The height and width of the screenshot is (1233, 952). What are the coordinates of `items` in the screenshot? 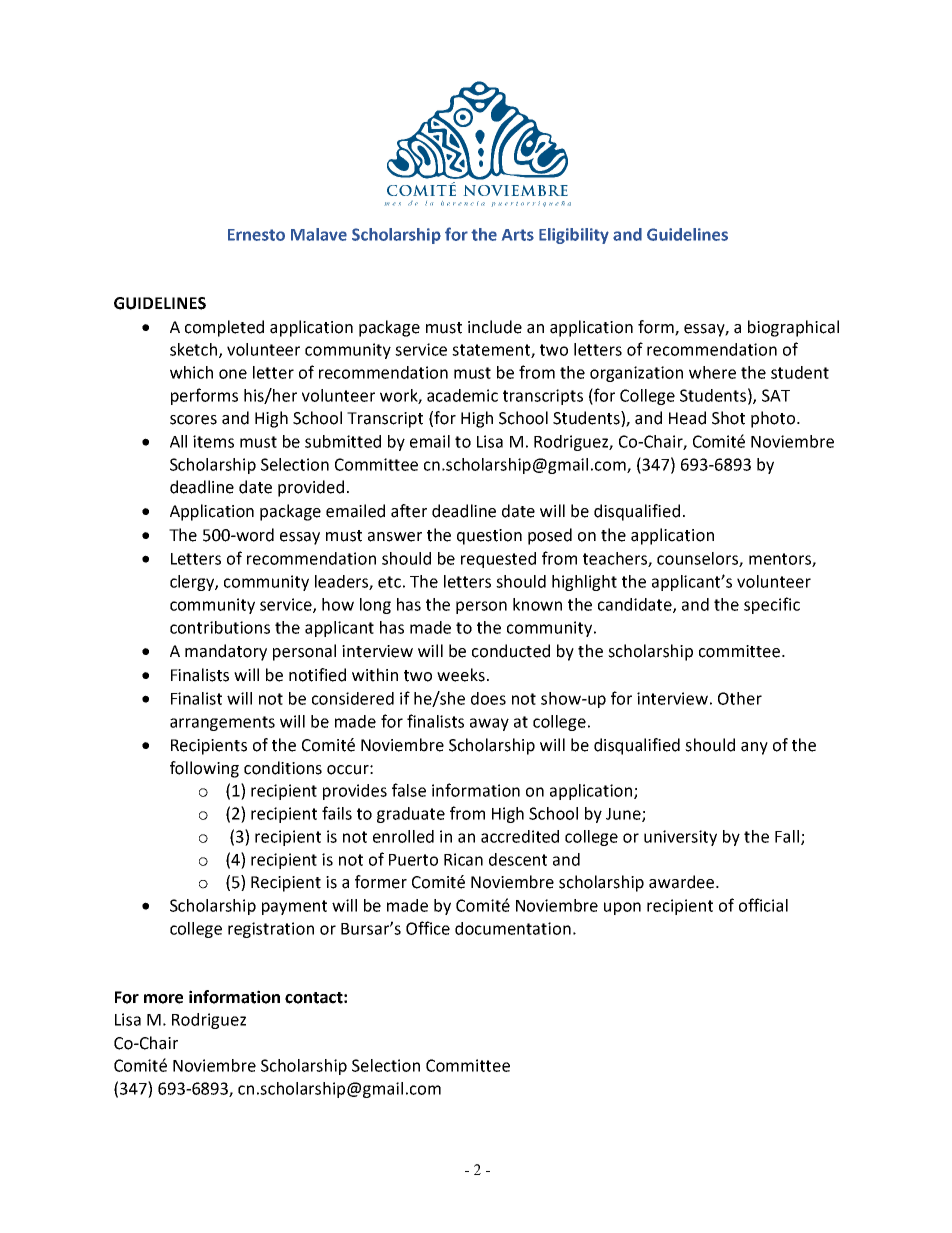 It's located at (213, 441).
